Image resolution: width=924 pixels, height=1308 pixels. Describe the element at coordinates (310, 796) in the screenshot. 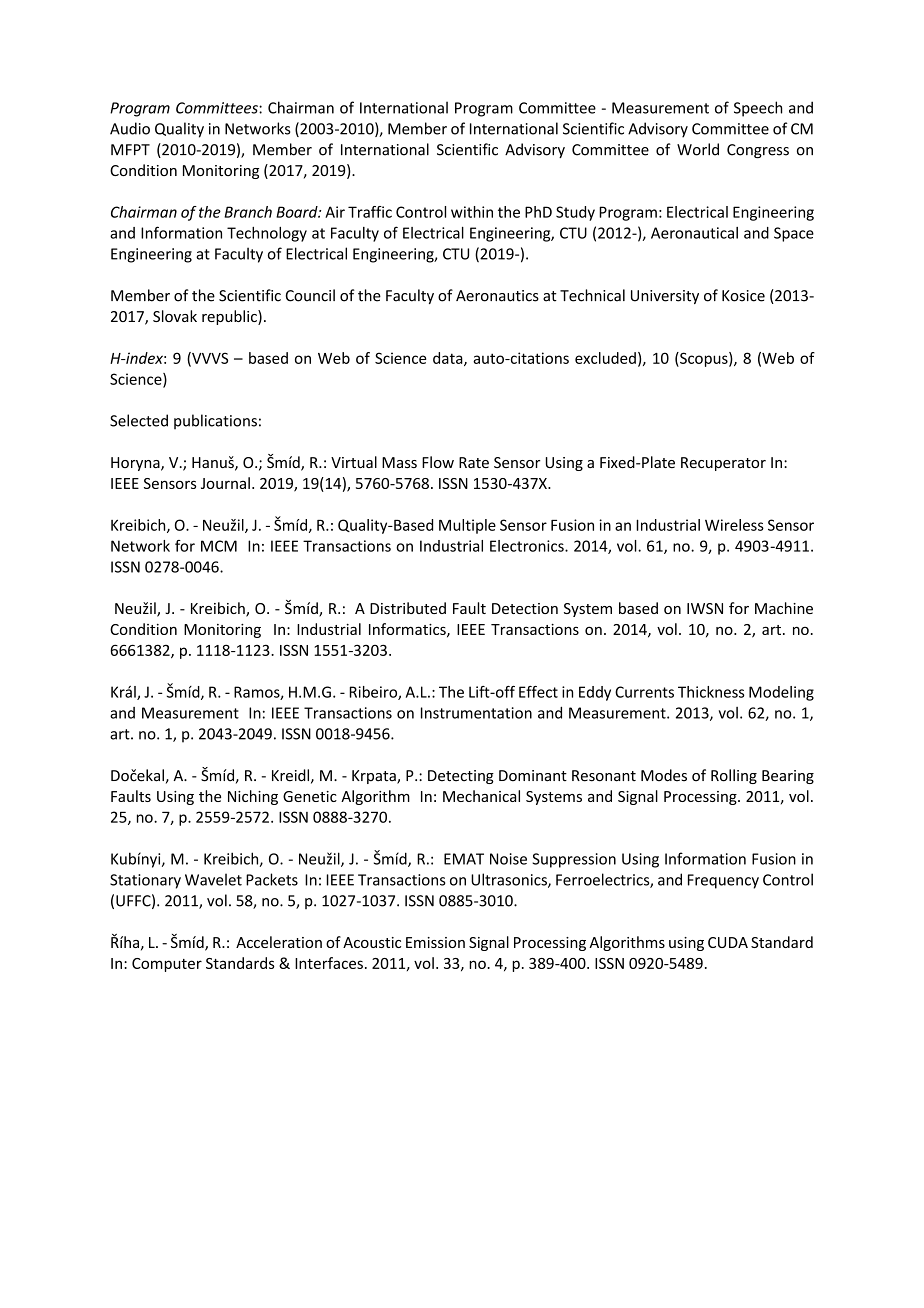

I see `Genetic` at that location.
